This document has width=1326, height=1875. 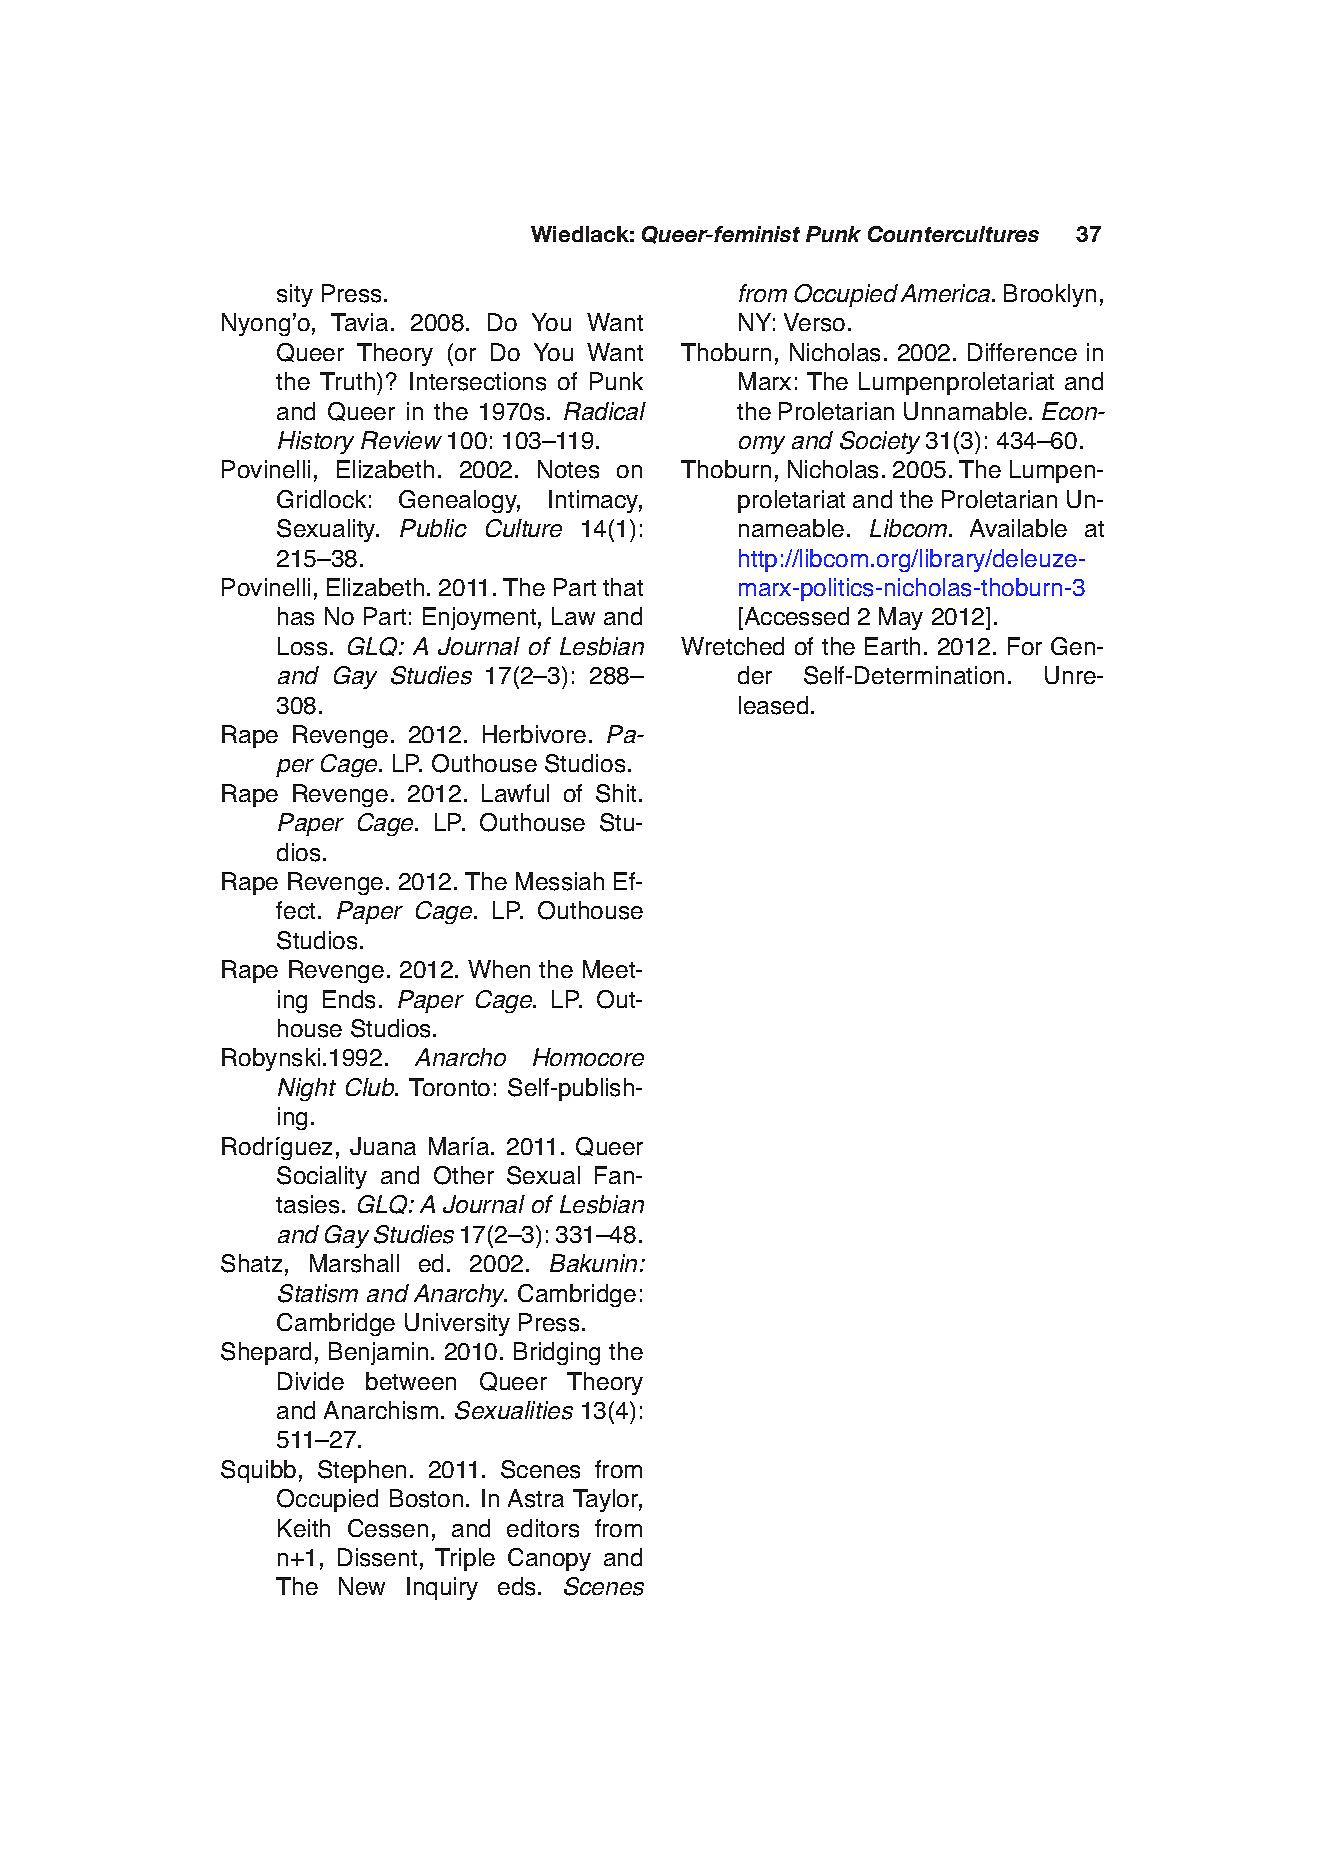 What do you see at coordinates (605, 411) in the document?
I see `Radical` at bounding box center [605, 411].
